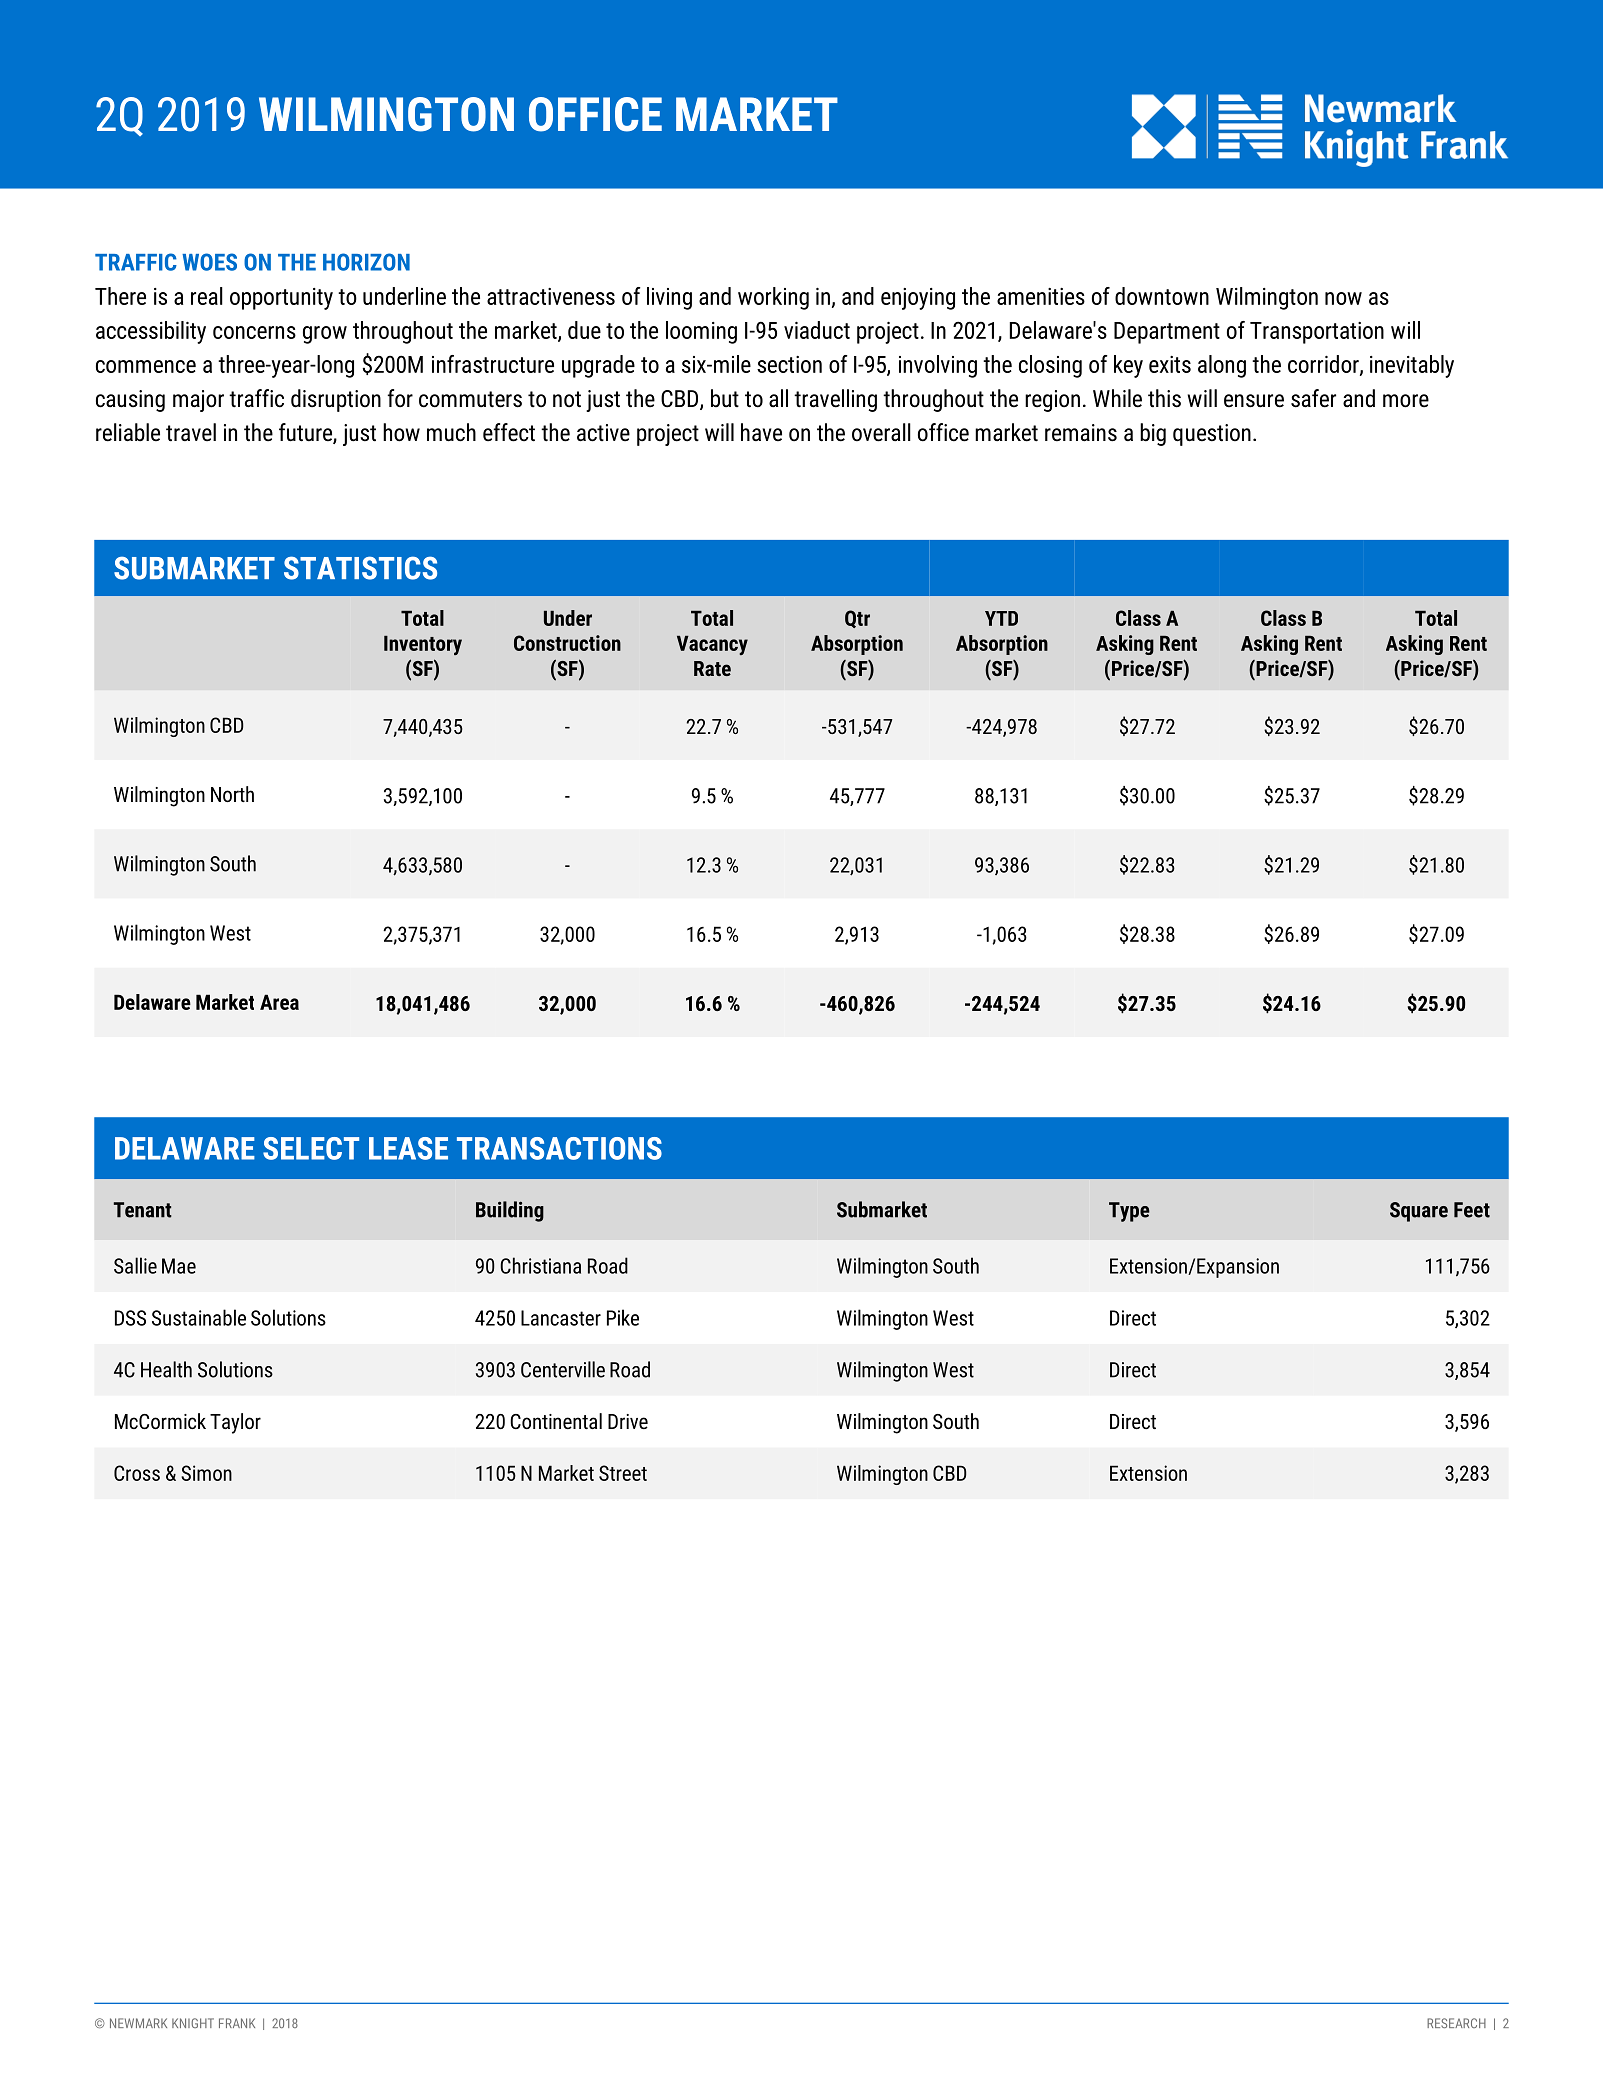 The width and height of the page is (1603, 2074). What do you see at coordinates (232, 794) in the page?
I see `North` at bounding box center [232, 794].
